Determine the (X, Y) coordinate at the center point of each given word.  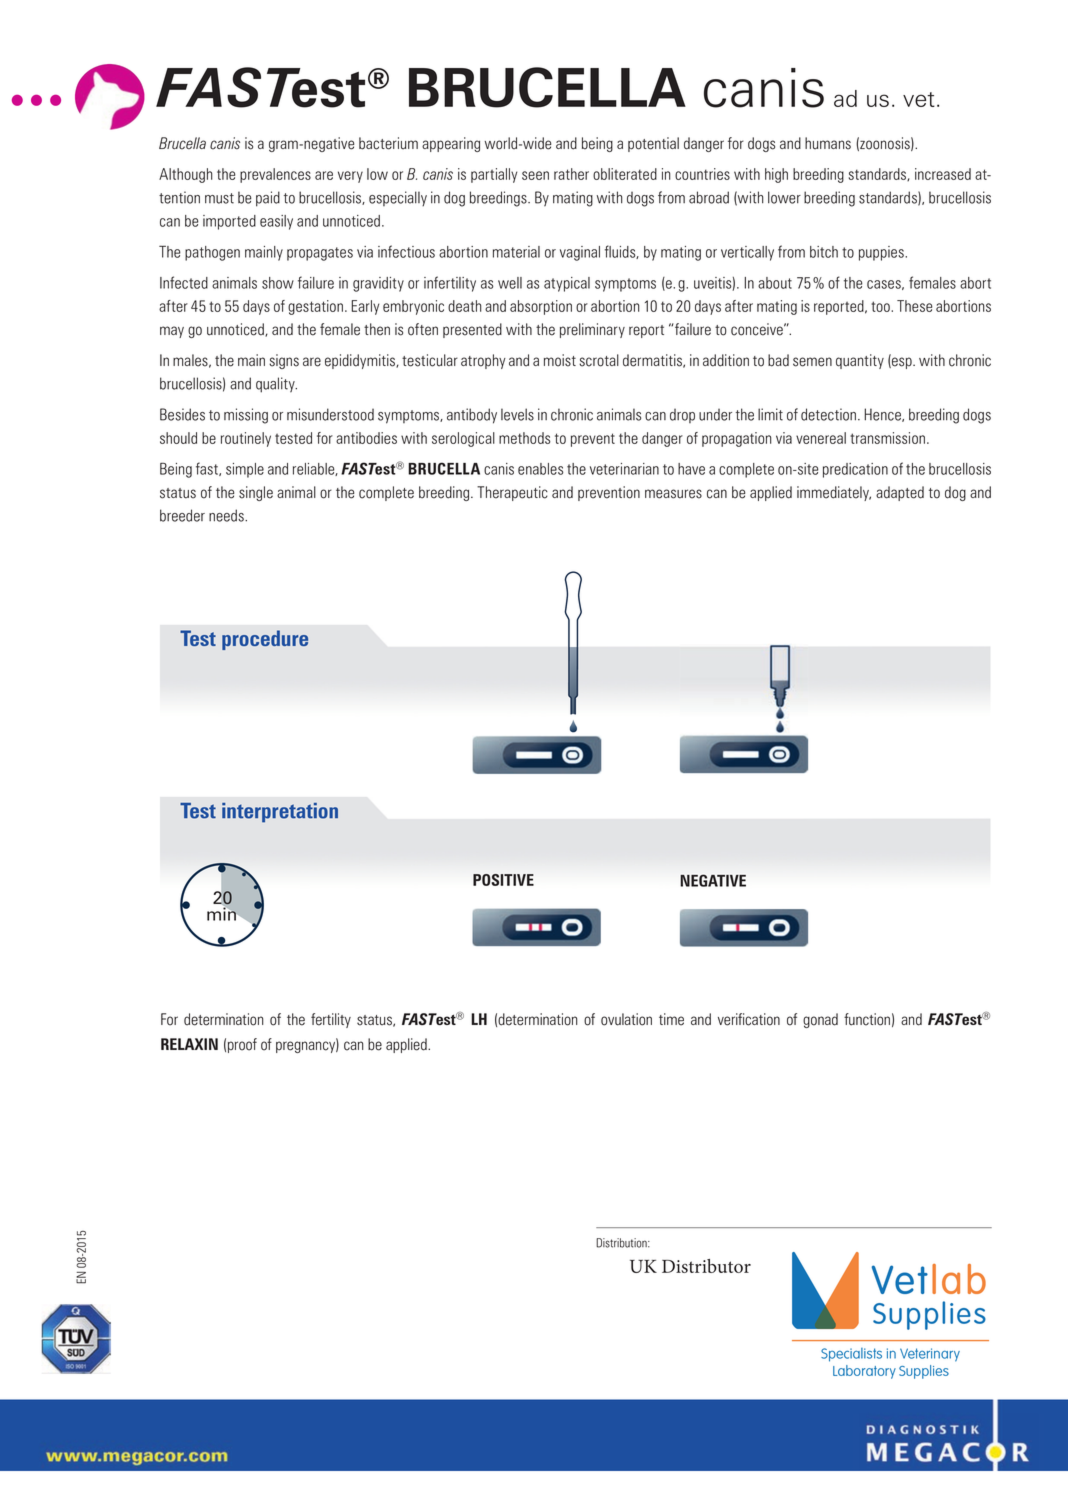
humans (828, 143)
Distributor (706, 1266)
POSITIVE (503, 880)
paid (268, 199)
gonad (820, 1020)
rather (571, 174)
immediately (834, 493)
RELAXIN (189, 1044)
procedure (265, 640)
